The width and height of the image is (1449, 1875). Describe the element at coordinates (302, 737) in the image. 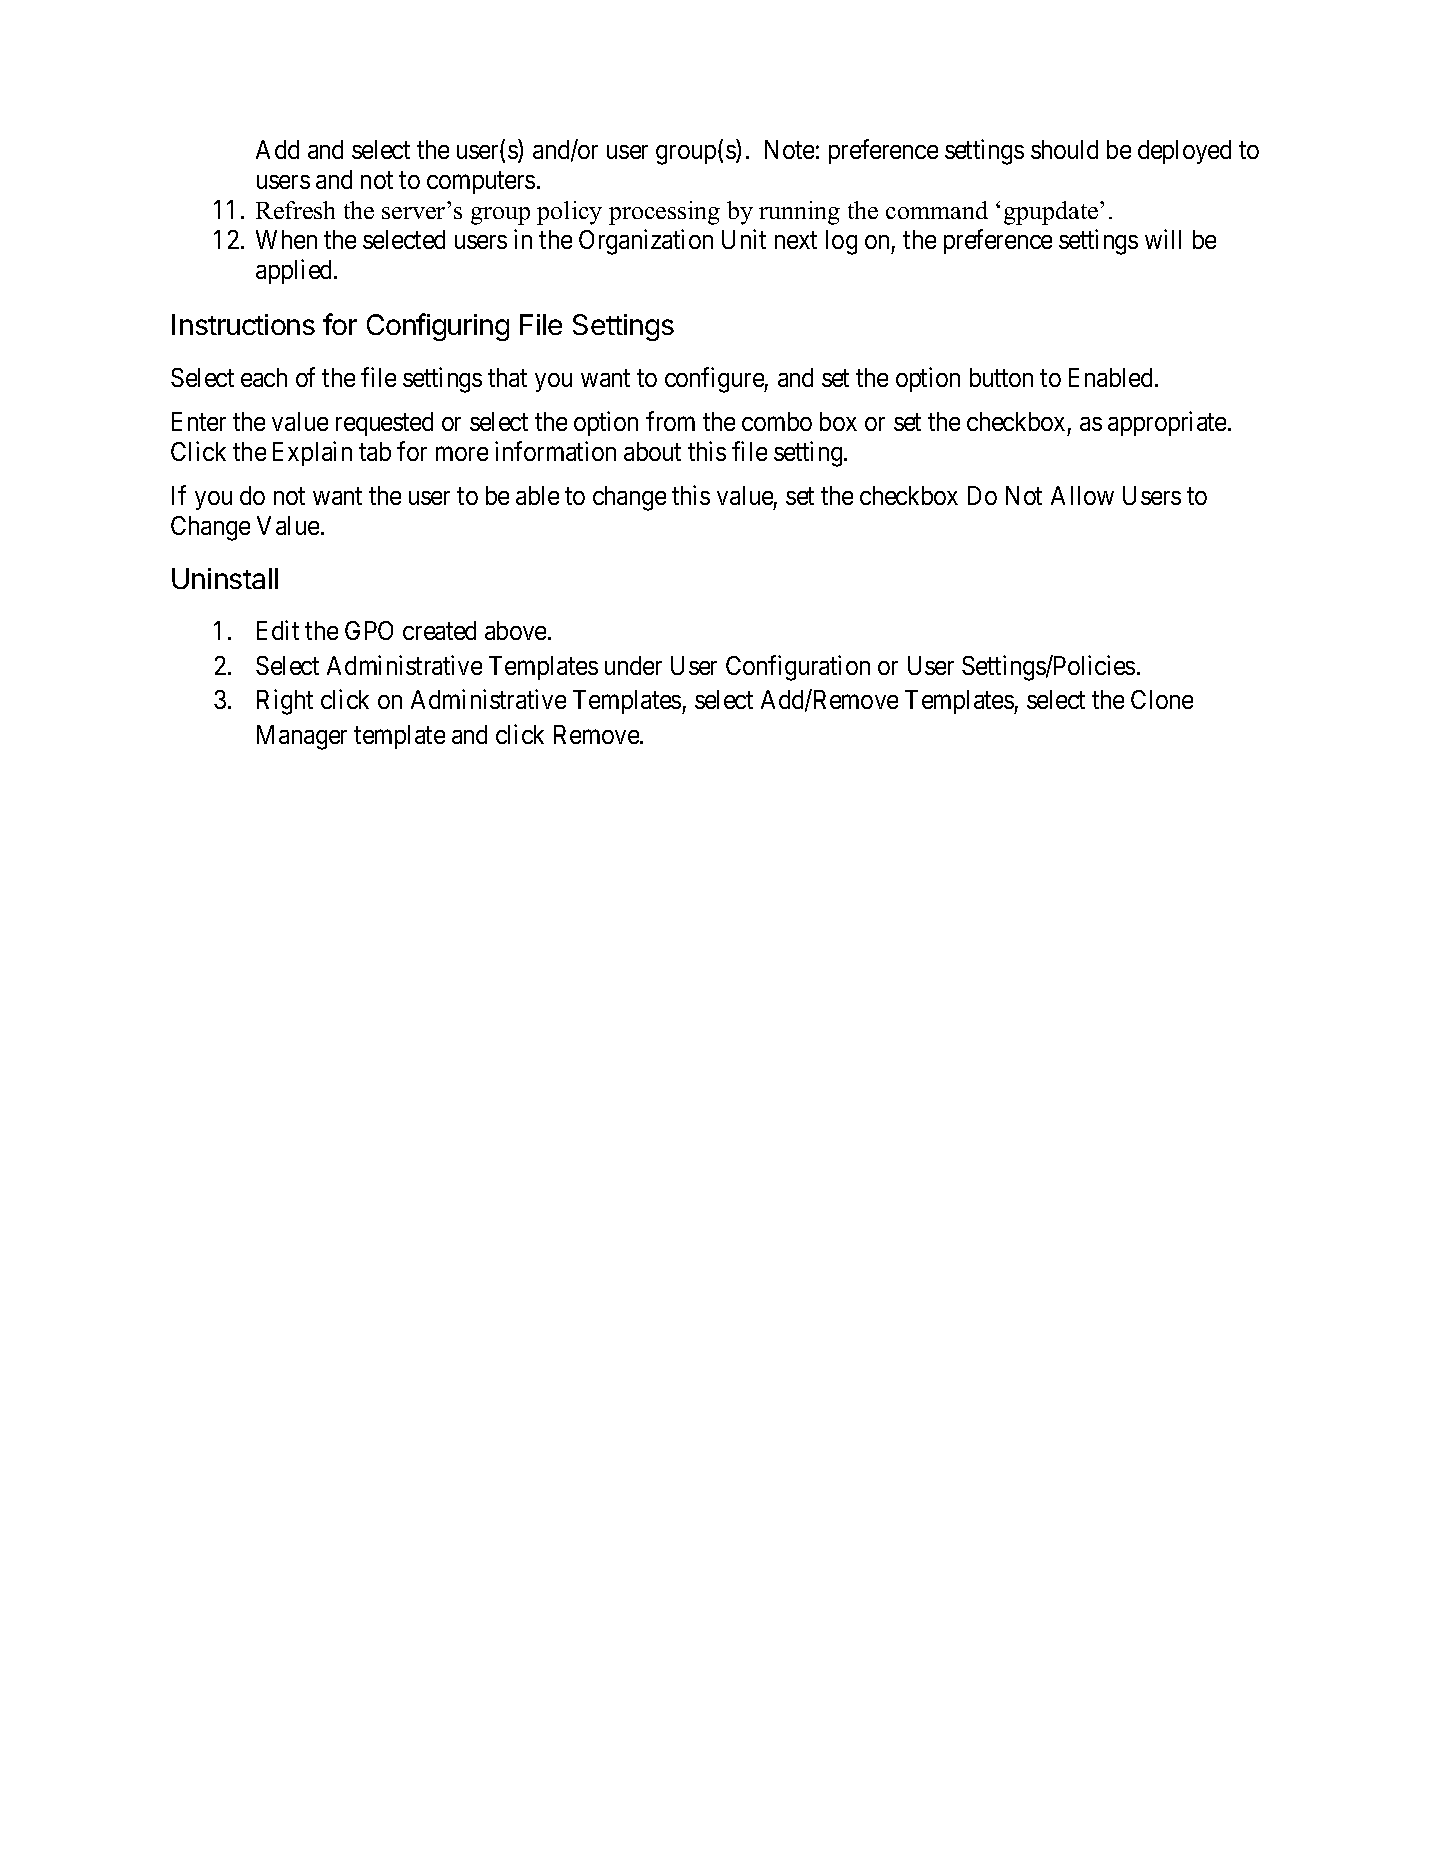

I see `Manager` at that location.
